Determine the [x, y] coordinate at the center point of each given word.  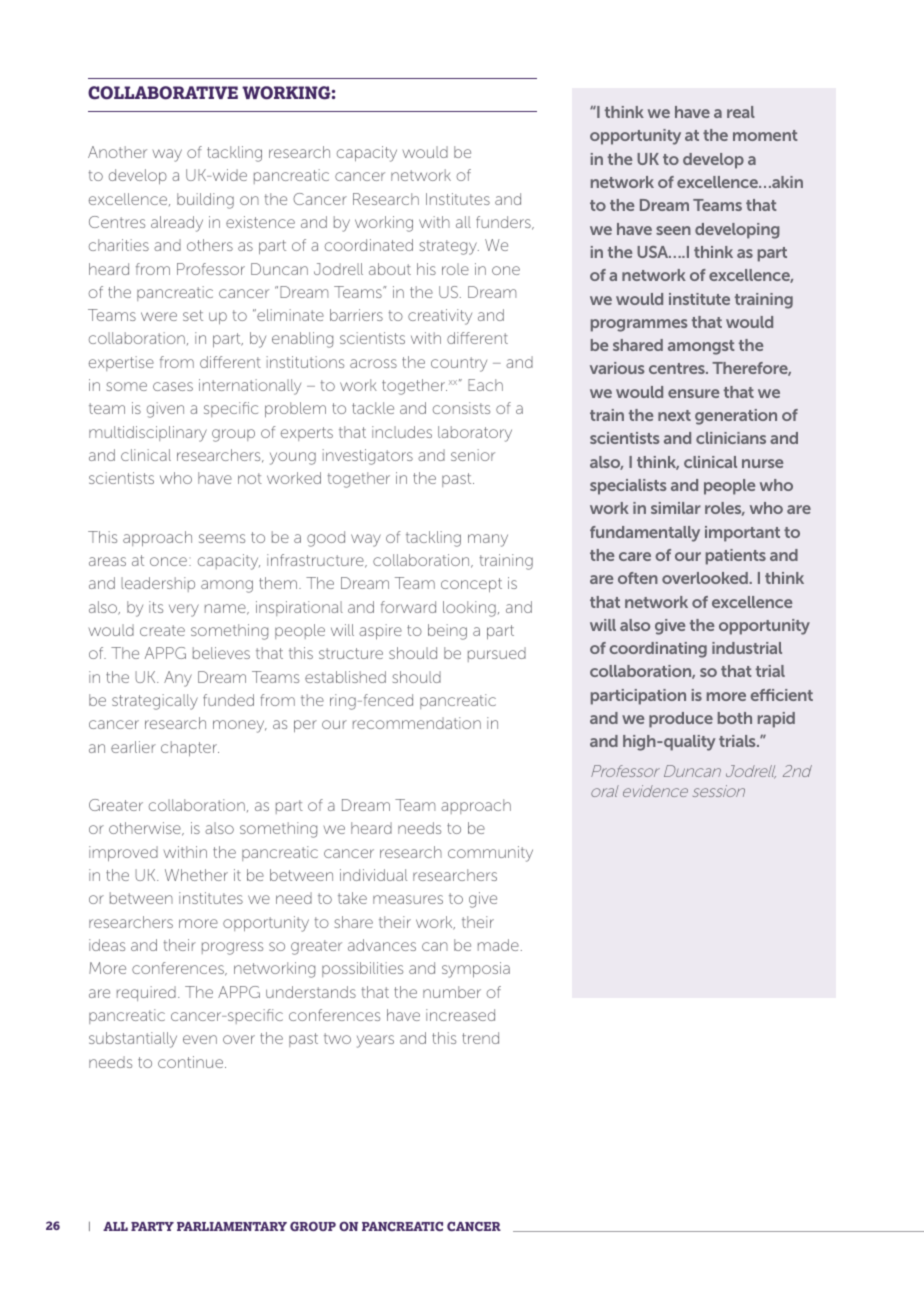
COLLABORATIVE [163, 93]
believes [221, 653]
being [447, 632]
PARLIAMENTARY [232, 1226]
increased [460, 1015]
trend [480, 1038]
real [741, 112]
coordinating [658, 650]
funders [504, 223]
